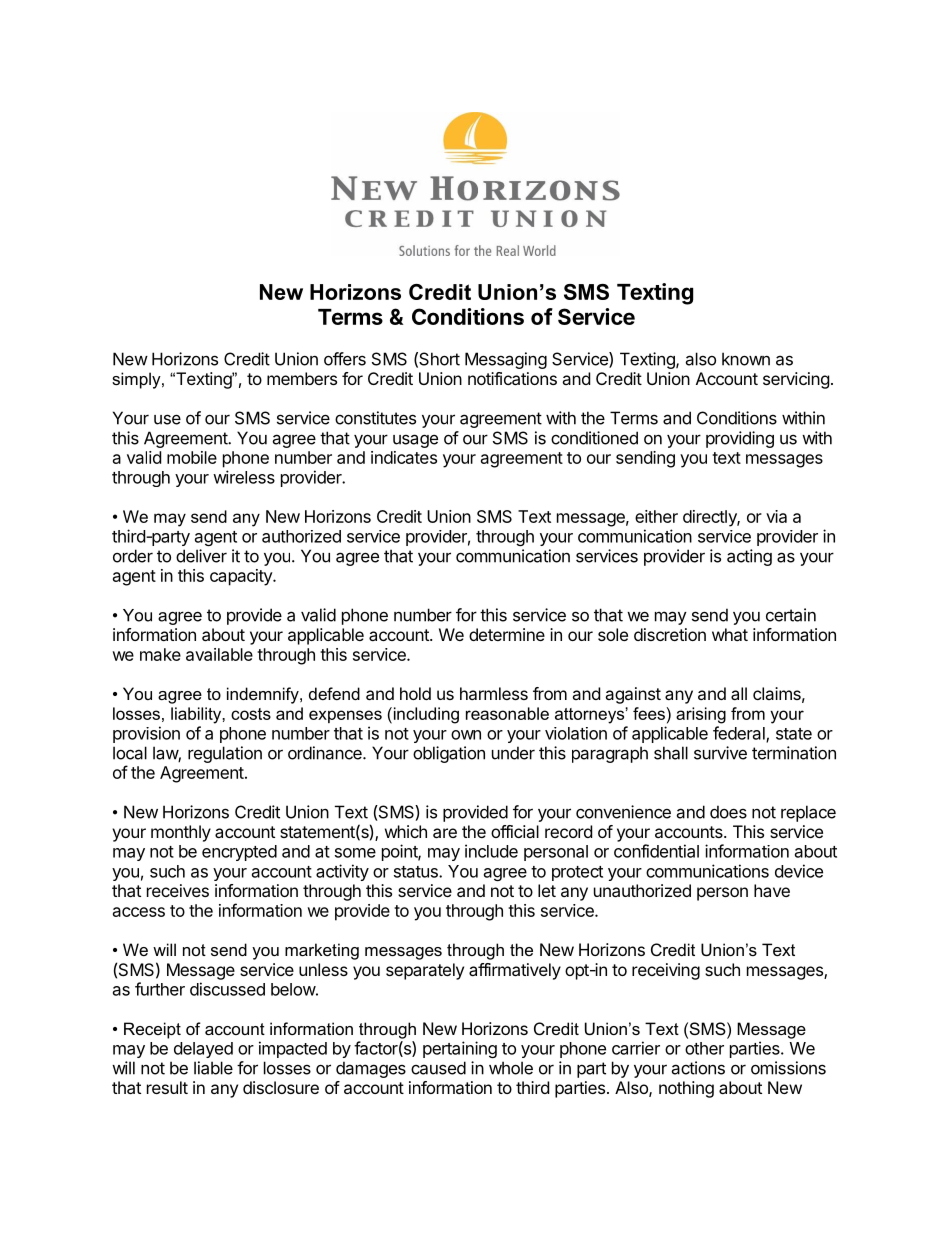 This image has width=952, height=1233. What do you see at coordinates (438, 1068) in the image?
I see `caused` at bounding box center [438, 1068].
